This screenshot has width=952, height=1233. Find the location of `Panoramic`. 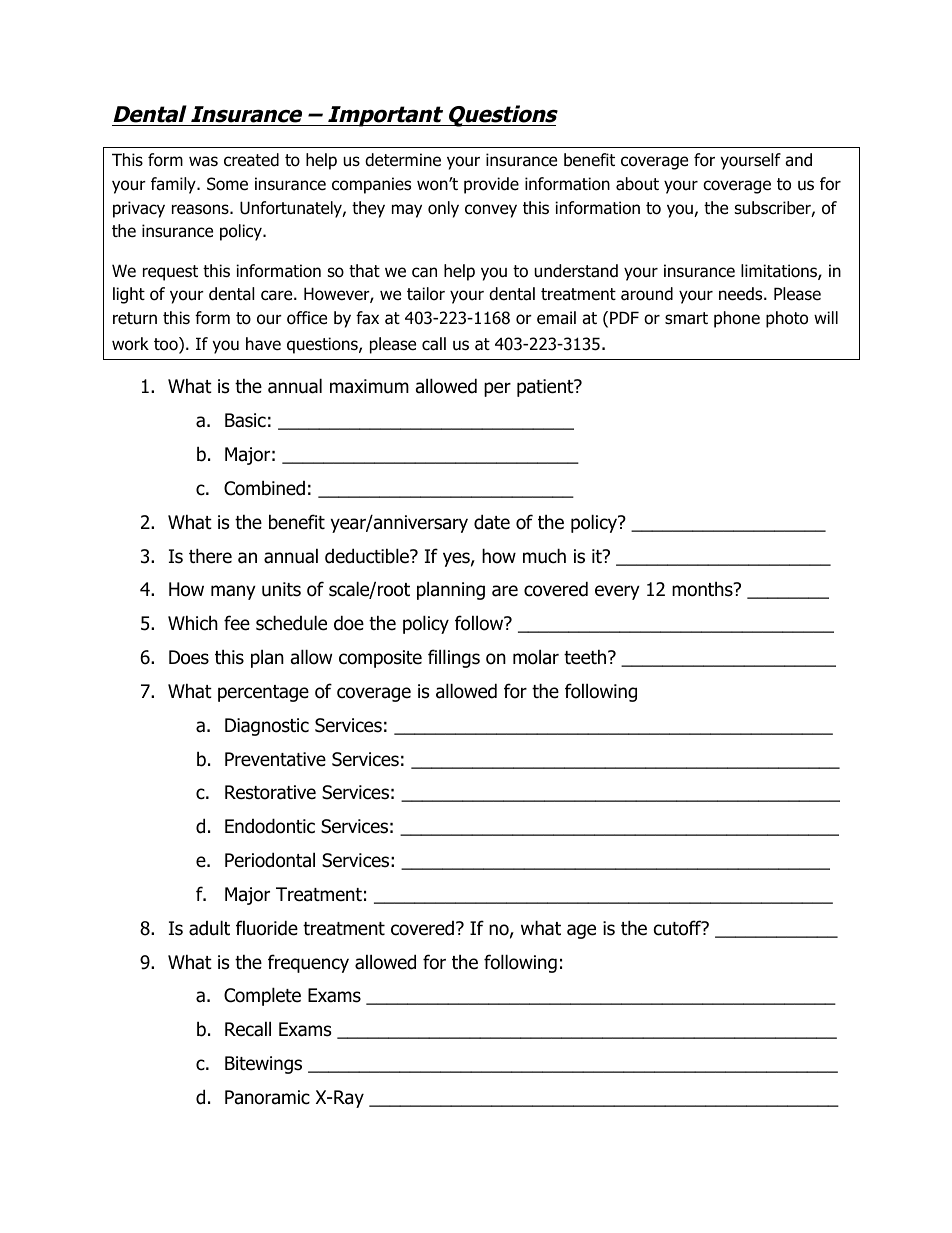

Panoramic is located at coordinates (267, 1097).
